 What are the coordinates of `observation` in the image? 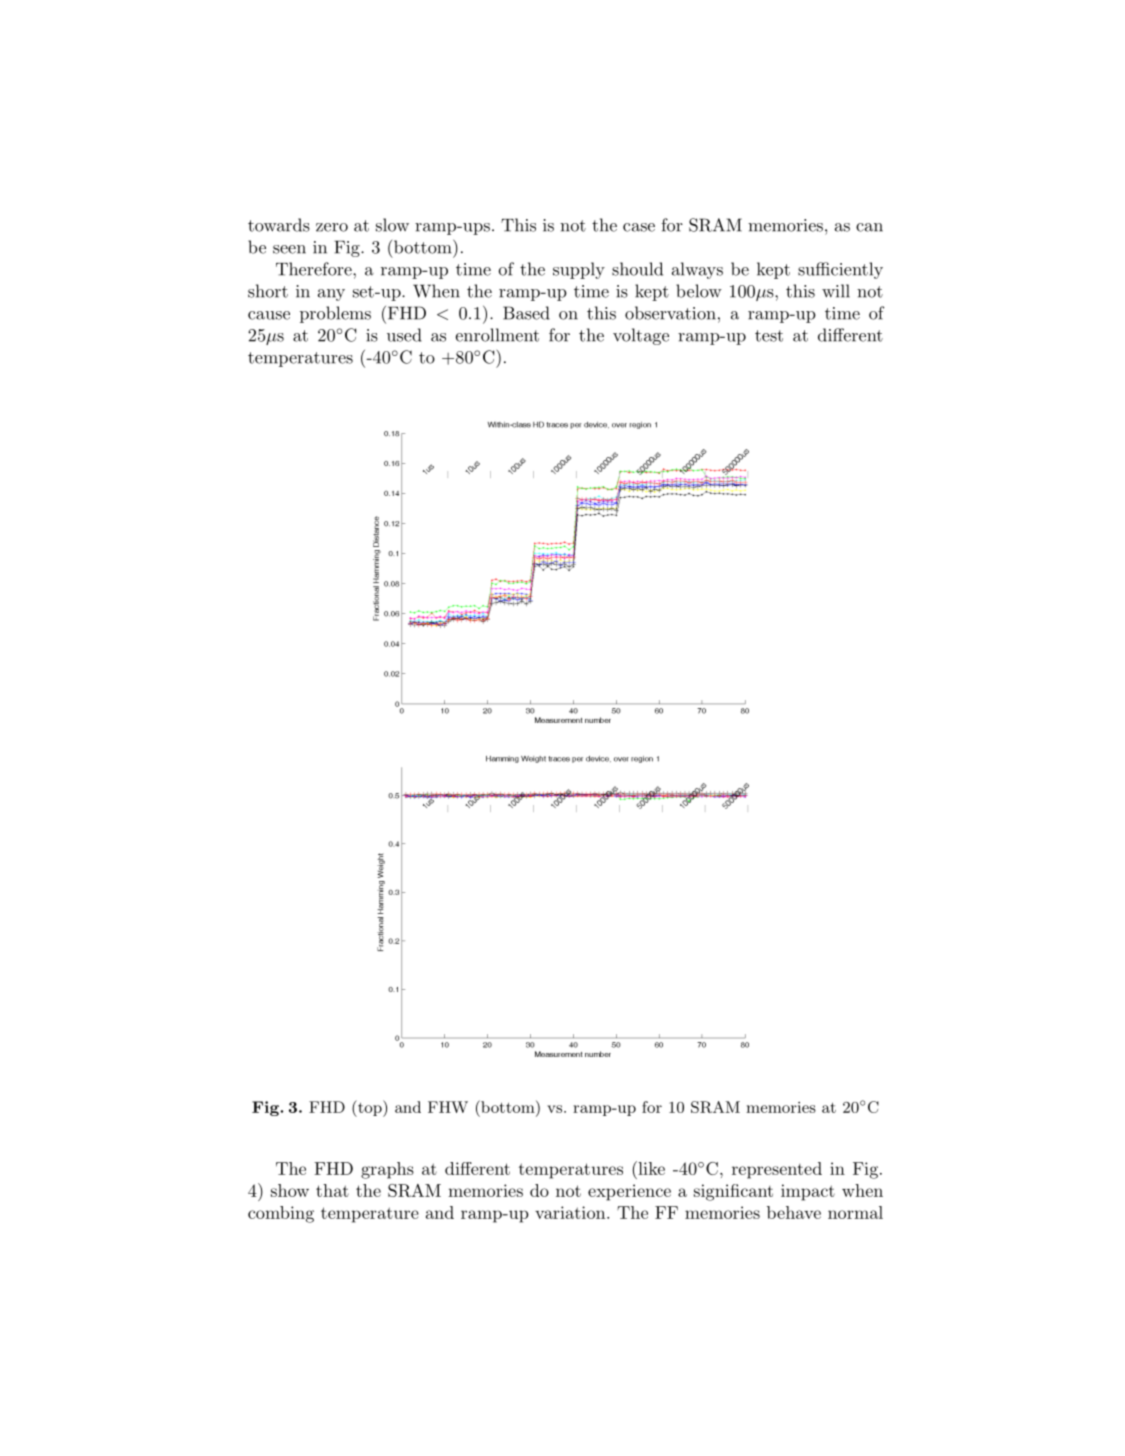 It's located at (670, 313).
